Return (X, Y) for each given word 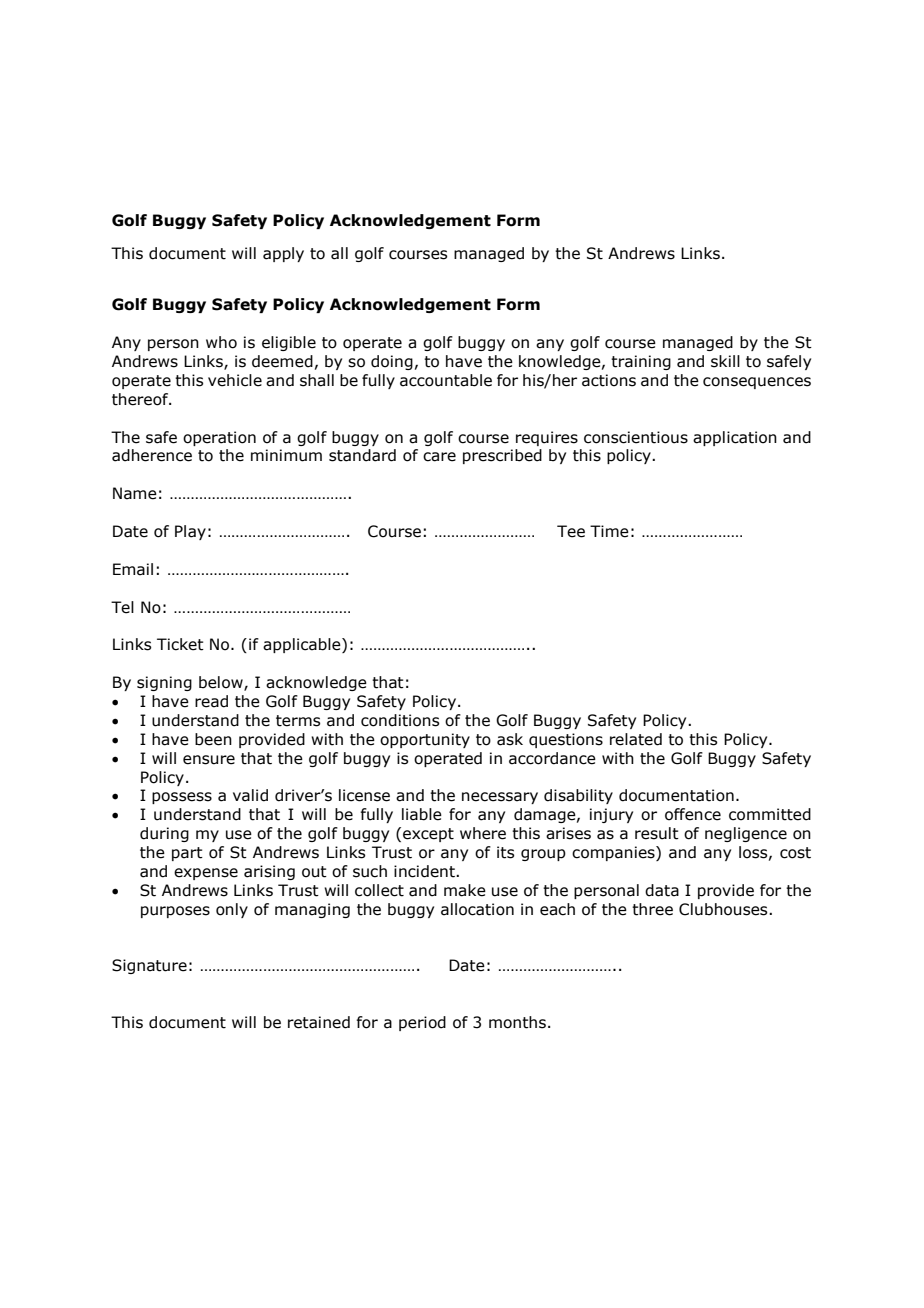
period (422, 1023)
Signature (149, 966)
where (483, 833)
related (636, 739)
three (652, 909)
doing (392, 362)
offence (693, 814)
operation (219, 438)
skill (725, 361)
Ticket (180, 644)
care (439, 457)
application (735, 438)
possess (182, 798)
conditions (400, 720)
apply (283, 254)
